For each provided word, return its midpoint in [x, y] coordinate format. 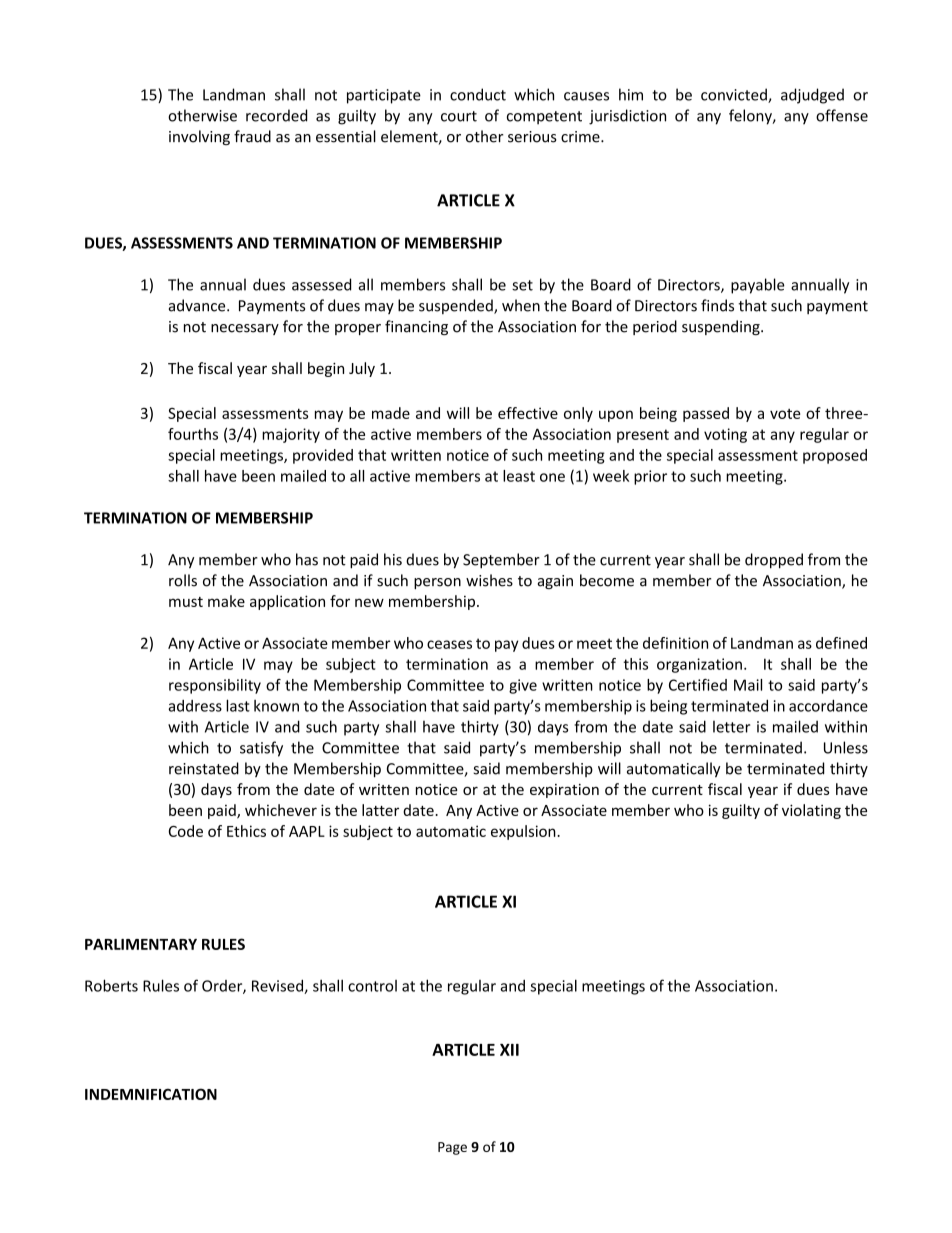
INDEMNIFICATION [151, 1094]
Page [452, 1148]
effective [528, 413]
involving [199, 137]
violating [811, 811]
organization [699, 665]
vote [785, 414]
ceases [449, 644]
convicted [735, 95]
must [186, 602]
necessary [245, 329]
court [459, 116]
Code [186, 831]
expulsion [524, 832]
